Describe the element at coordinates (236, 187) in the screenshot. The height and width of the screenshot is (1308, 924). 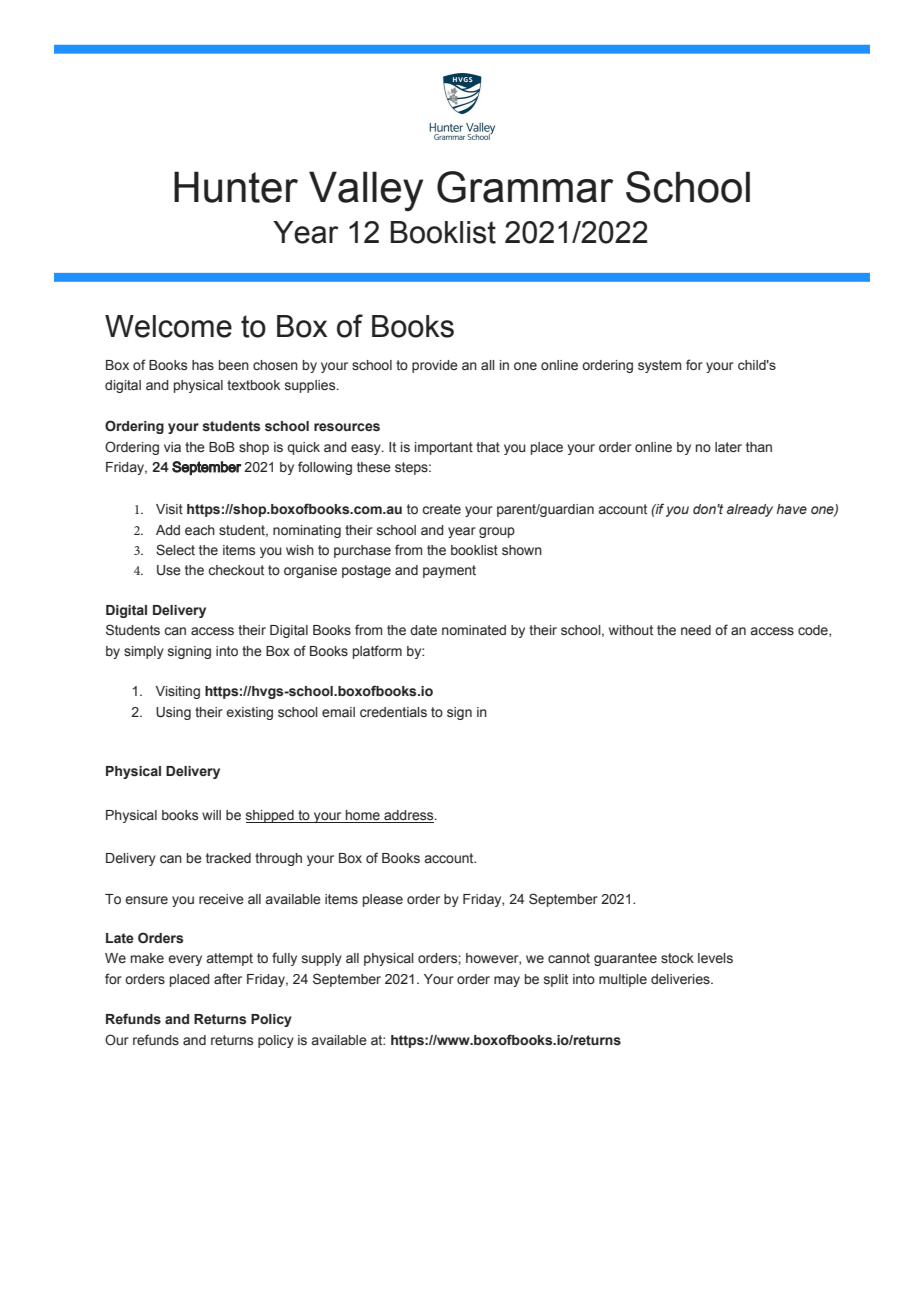
I see `Hunter` at that location.
